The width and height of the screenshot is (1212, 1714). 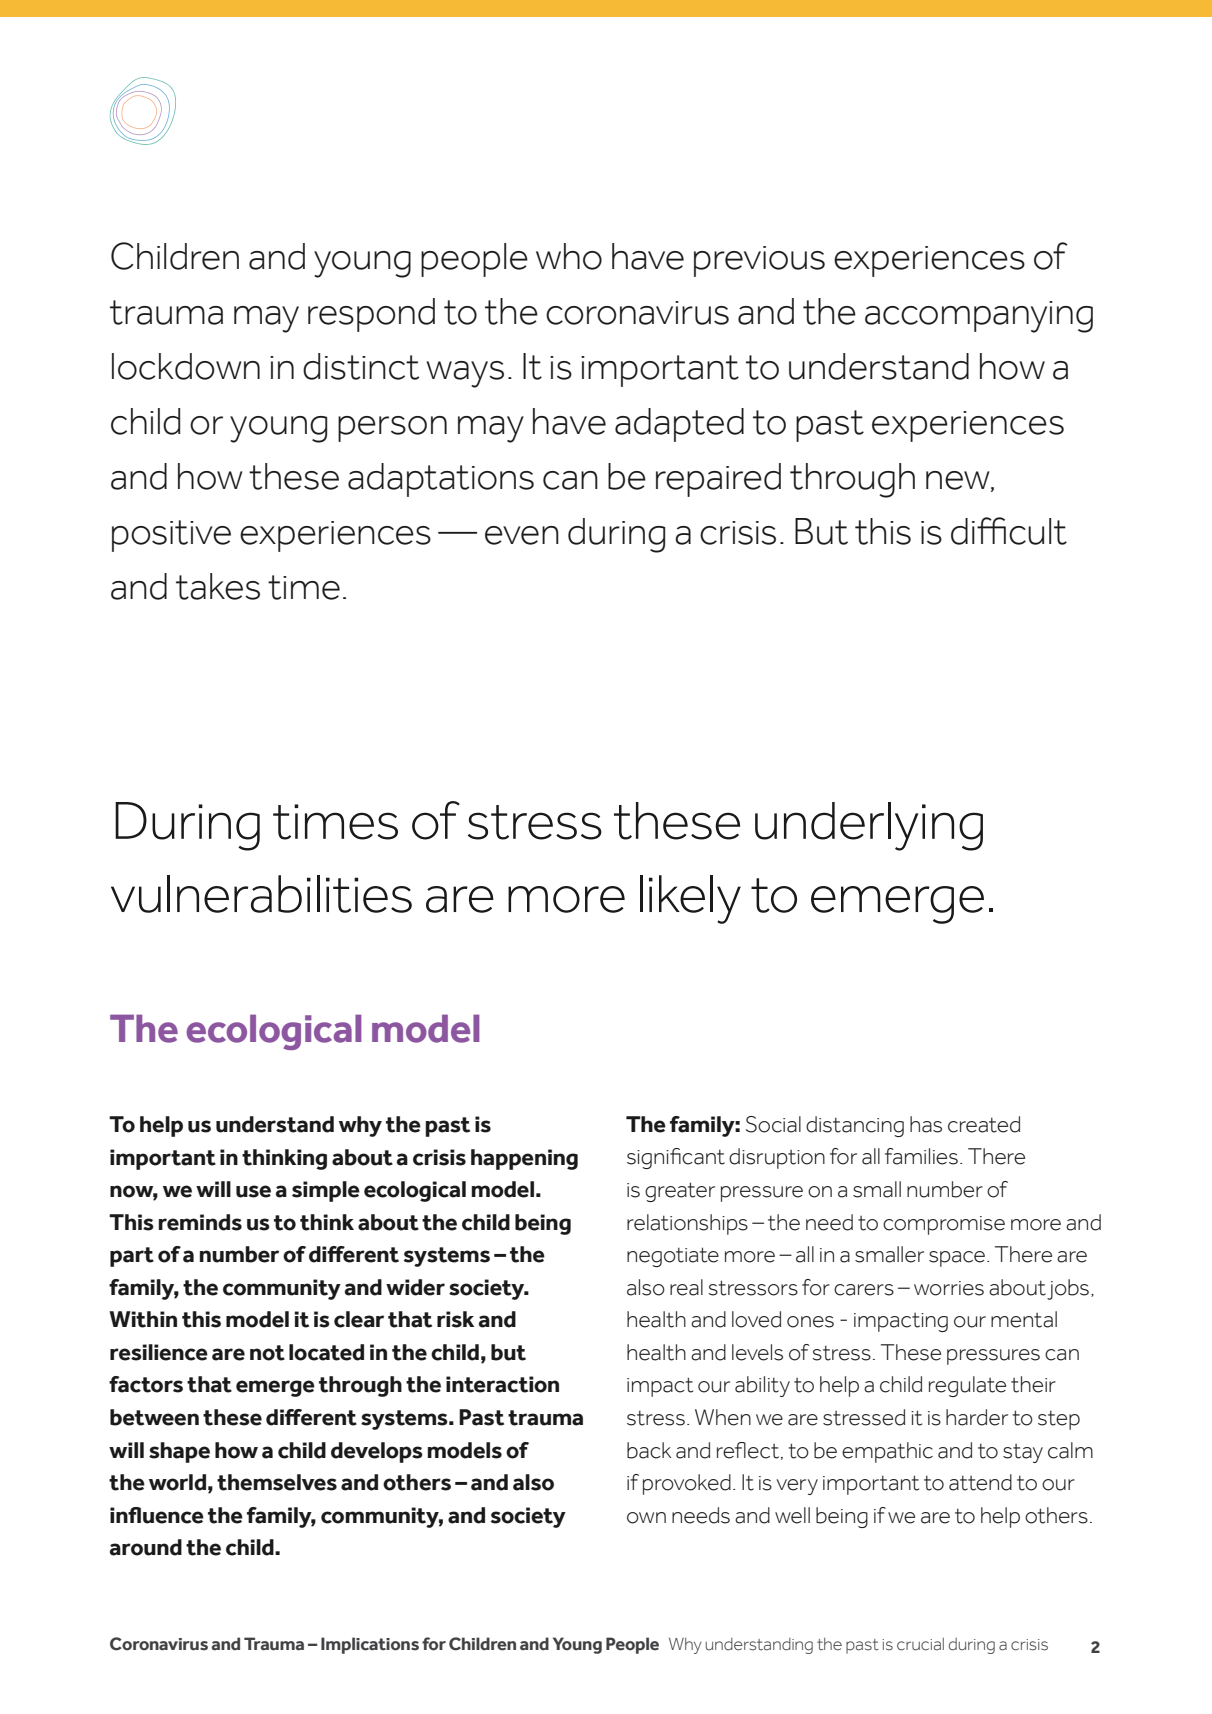 What do you see at coordinates (979, 317) in the screenshot?
I see `accompanying` at bounding box center [979, 317].
